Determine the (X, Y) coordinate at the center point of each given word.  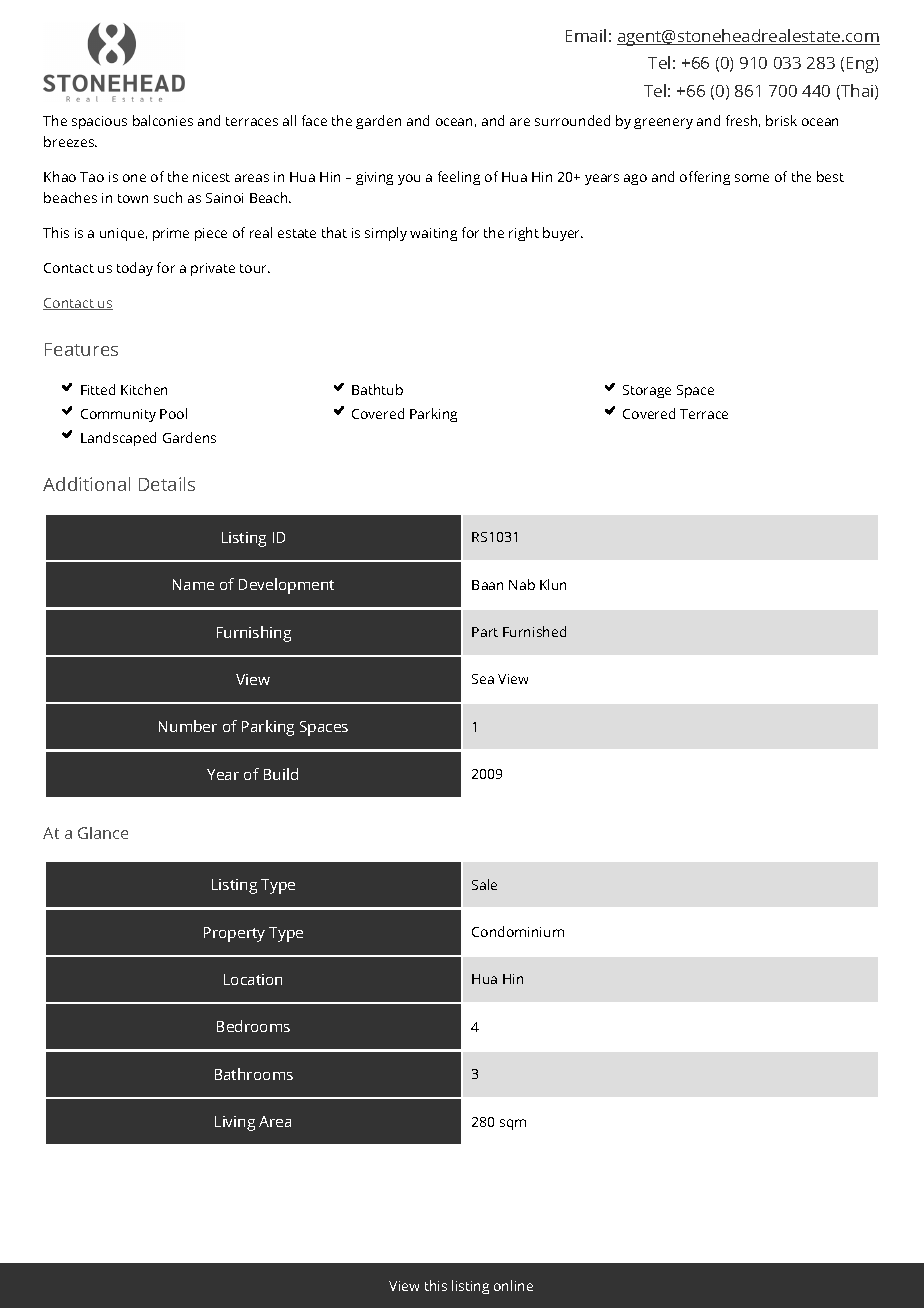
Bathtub (377, 389)
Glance (103, 833)
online (513, 1285)
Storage (647, 391)
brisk (781, 120)
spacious (99, 122)
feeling (459, 178)
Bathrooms (254, 1074)
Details (167, 484)
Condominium (518, 931)
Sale (484, 884)
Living (235, 1123)
